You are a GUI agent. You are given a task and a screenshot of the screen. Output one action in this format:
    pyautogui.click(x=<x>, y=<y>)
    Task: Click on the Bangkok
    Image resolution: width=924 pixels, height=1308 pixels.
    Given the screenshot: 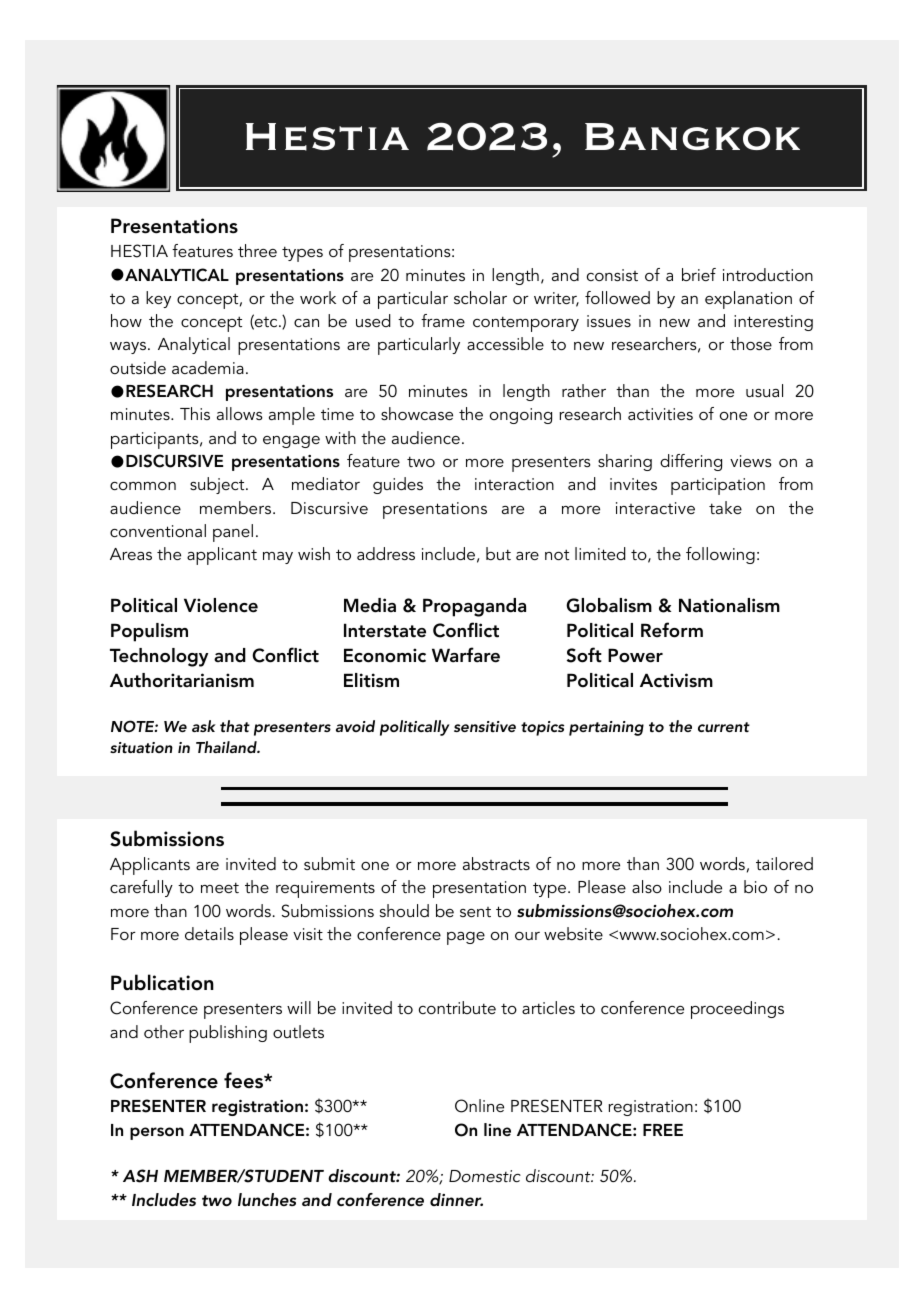 What is the action you would take?
    pyautogui.click(x=692, y=136)
